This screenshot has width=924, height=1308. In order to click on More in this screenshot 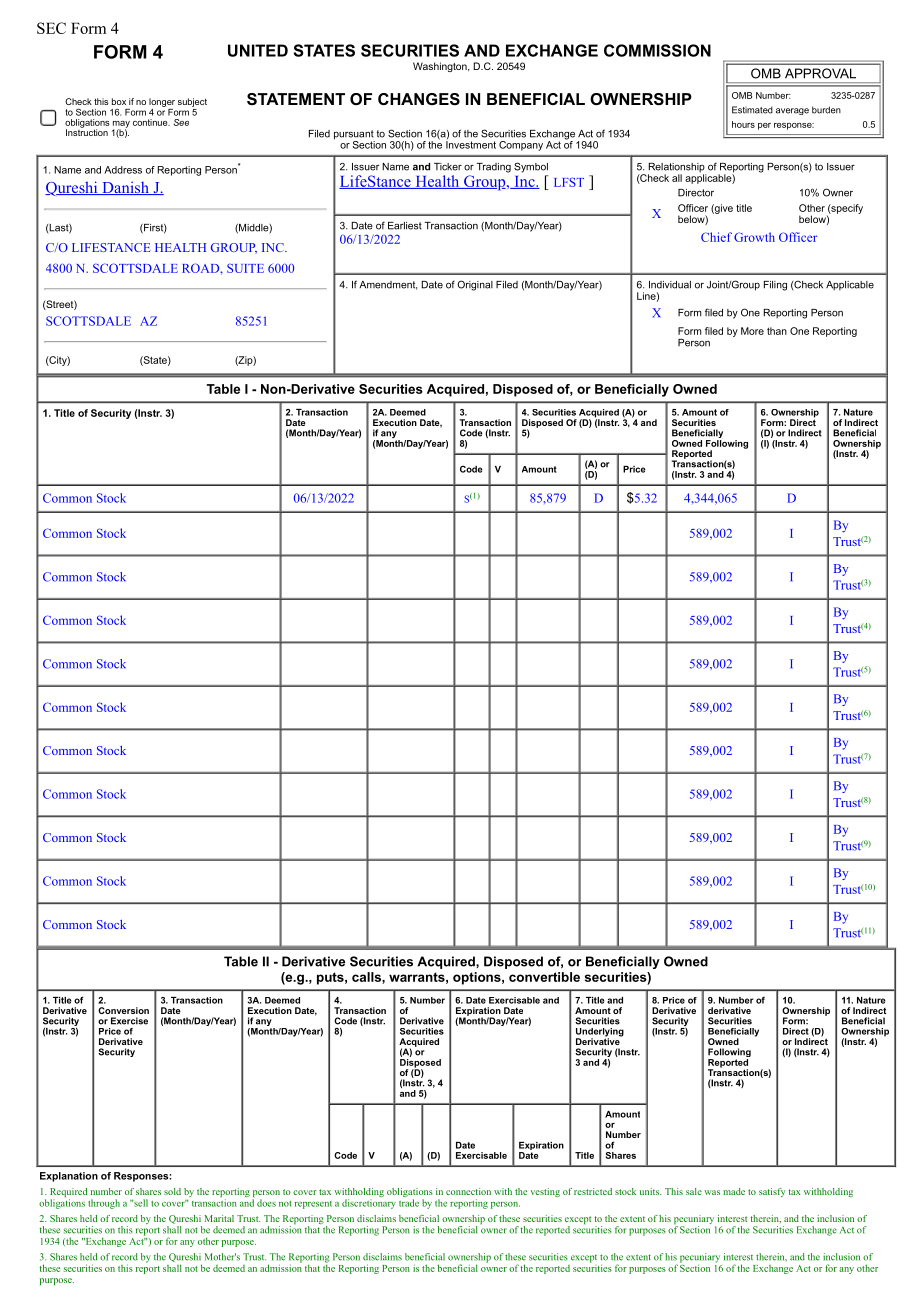, I will do `click(752, 331)`.
